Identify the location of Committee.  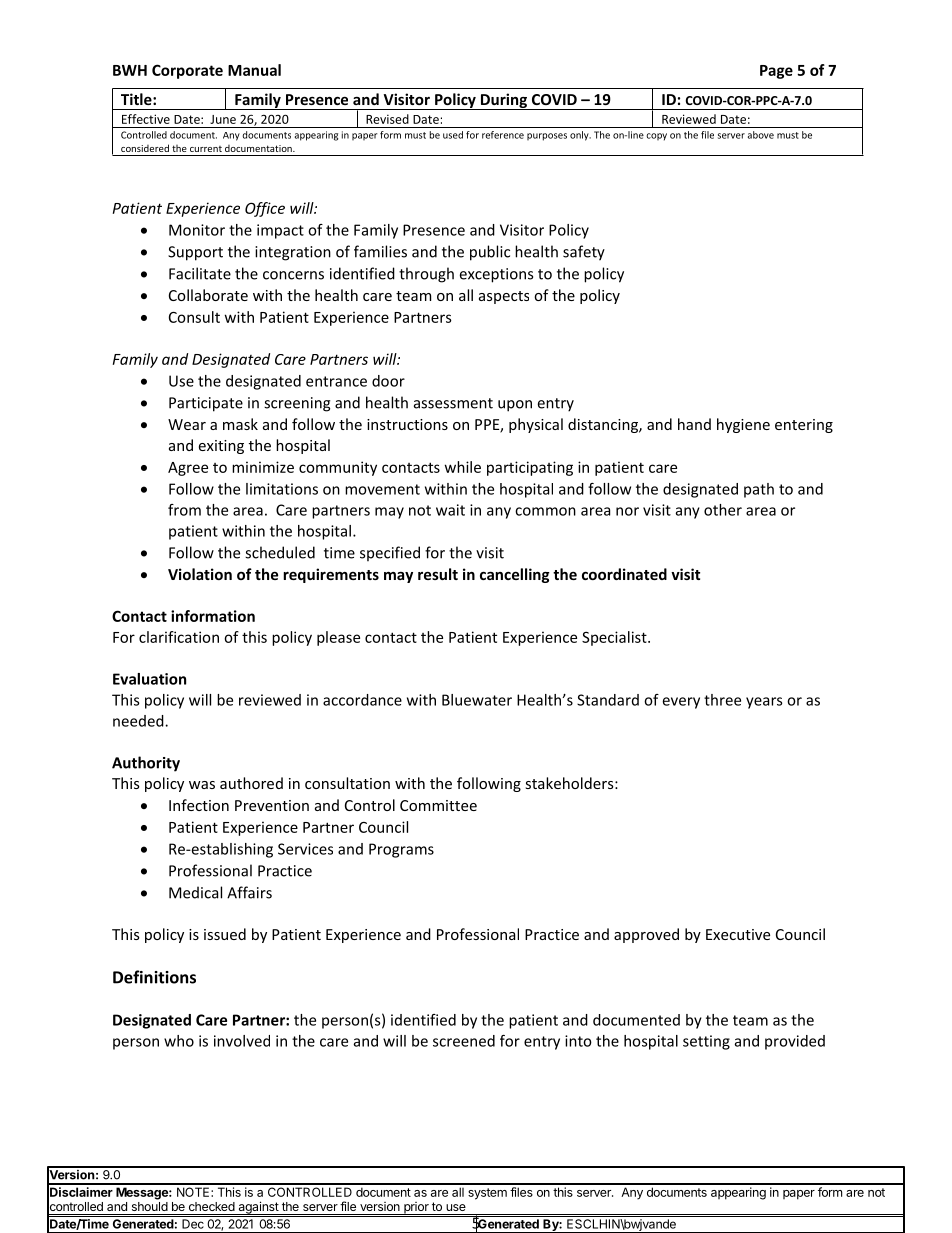
(438, 805).
